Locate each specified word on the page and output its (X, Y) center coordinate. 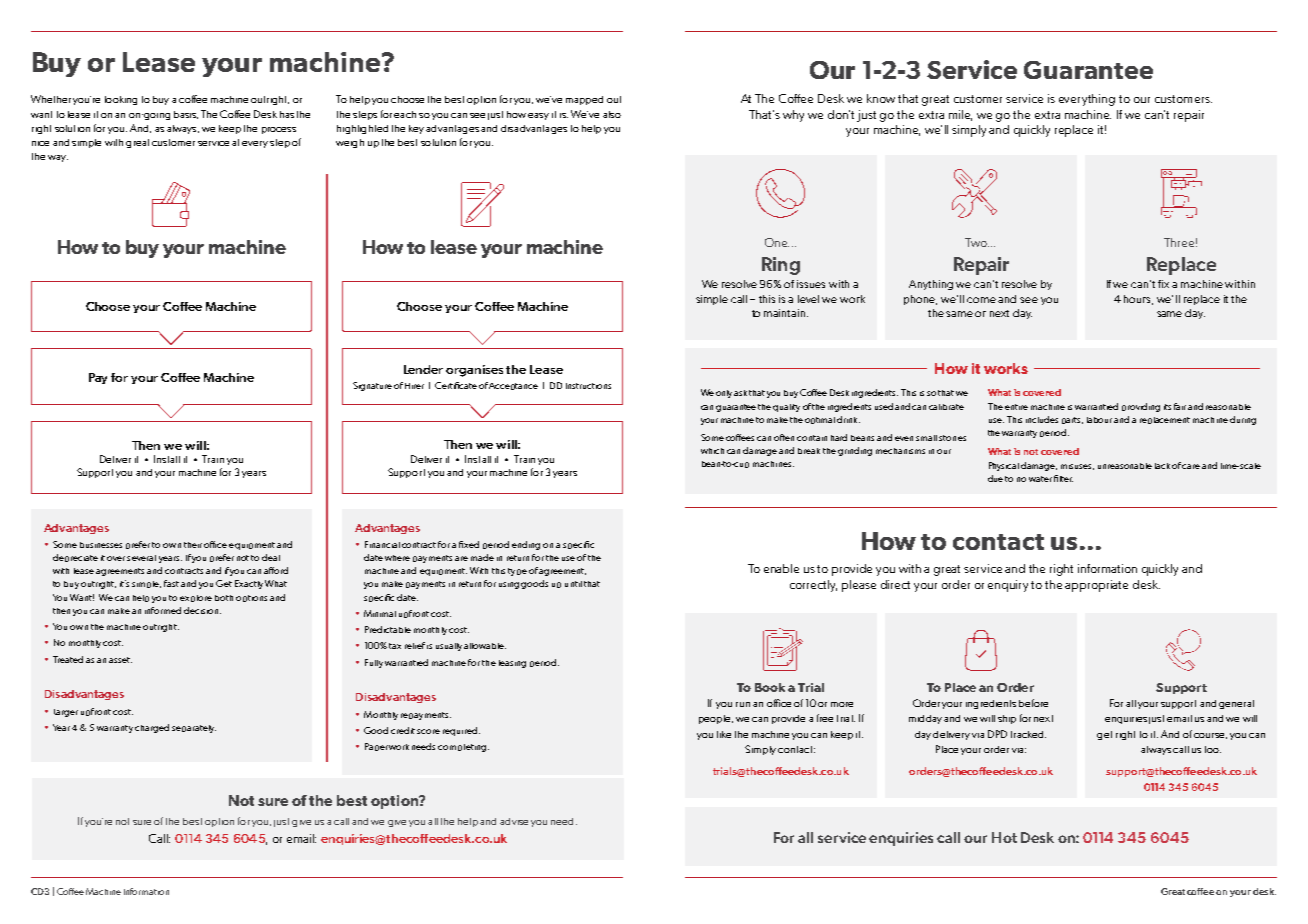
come (981, 300)
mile (960, 115)
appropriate (1096, 586)
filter (1063, 478)
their (193, 545)
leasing (512, 664)
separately (194, 729)
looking (121, 100)
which (712, 451)
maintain (786, 313)
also (612, 114)
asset (120, 660)
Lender (423, 369)
